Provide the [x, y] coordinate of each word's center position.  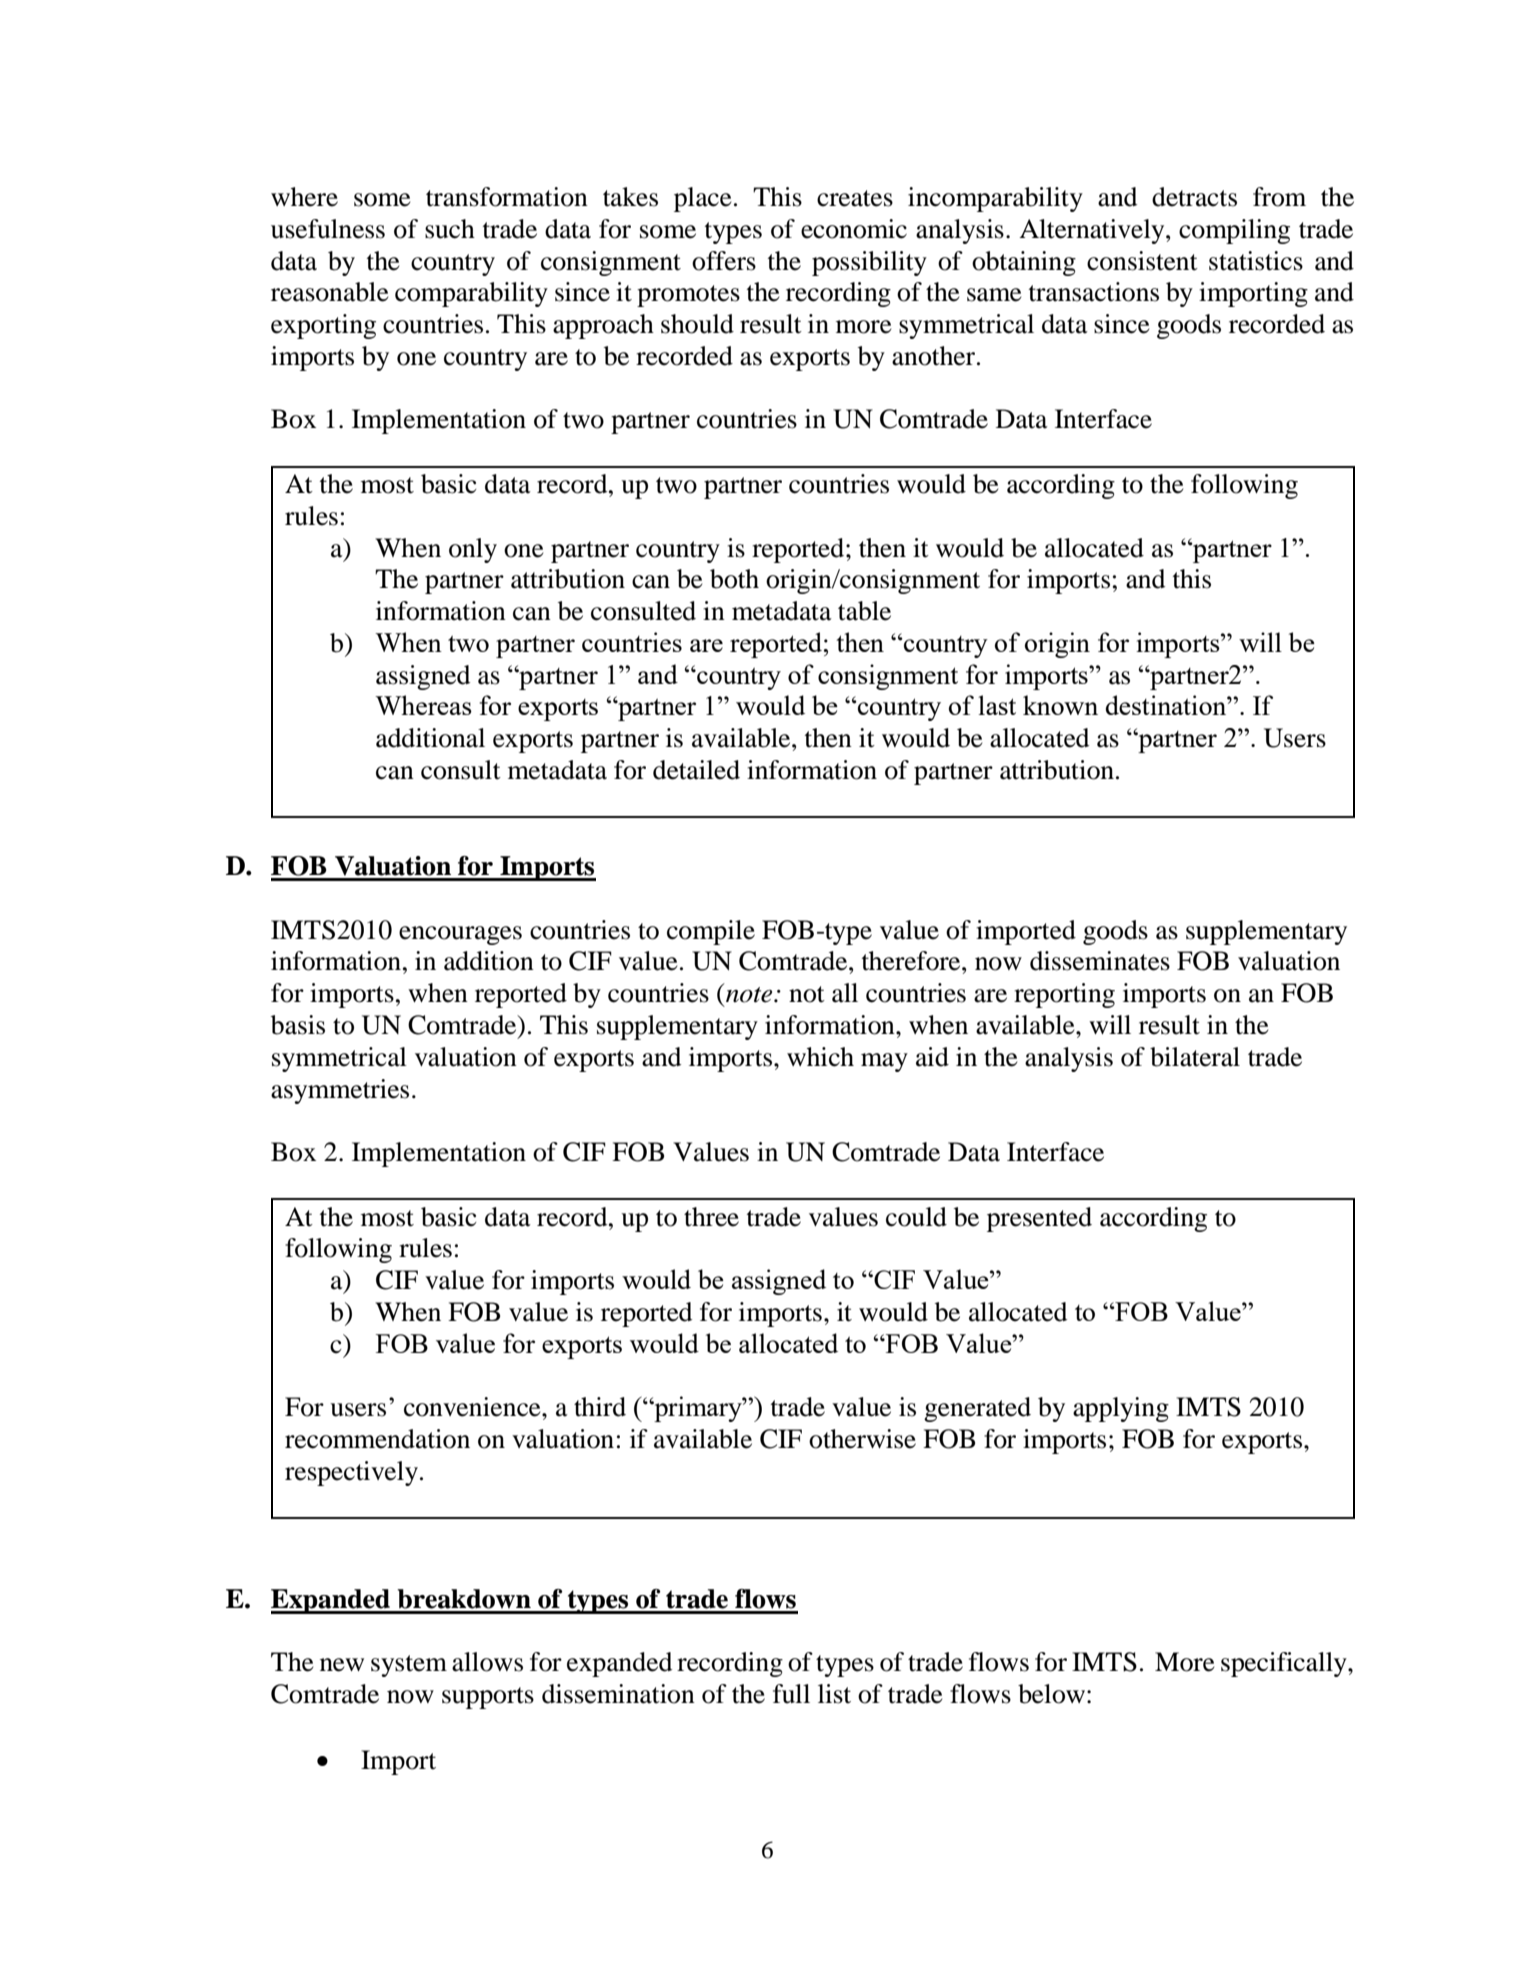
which [820, 1057]
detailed [696, 770]
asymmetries [340, 1091]
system [409, 1666]
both [734, 579]
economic [854, 229]
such [450, 229]
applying [1121, 1409]
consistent [1142, 261]
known [1060, 705]
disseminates [1100, 961]
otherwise [862, 1439]
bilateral [1195, 1057]
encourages [460, 935]
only [473, 550]
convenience [473, 1407]
